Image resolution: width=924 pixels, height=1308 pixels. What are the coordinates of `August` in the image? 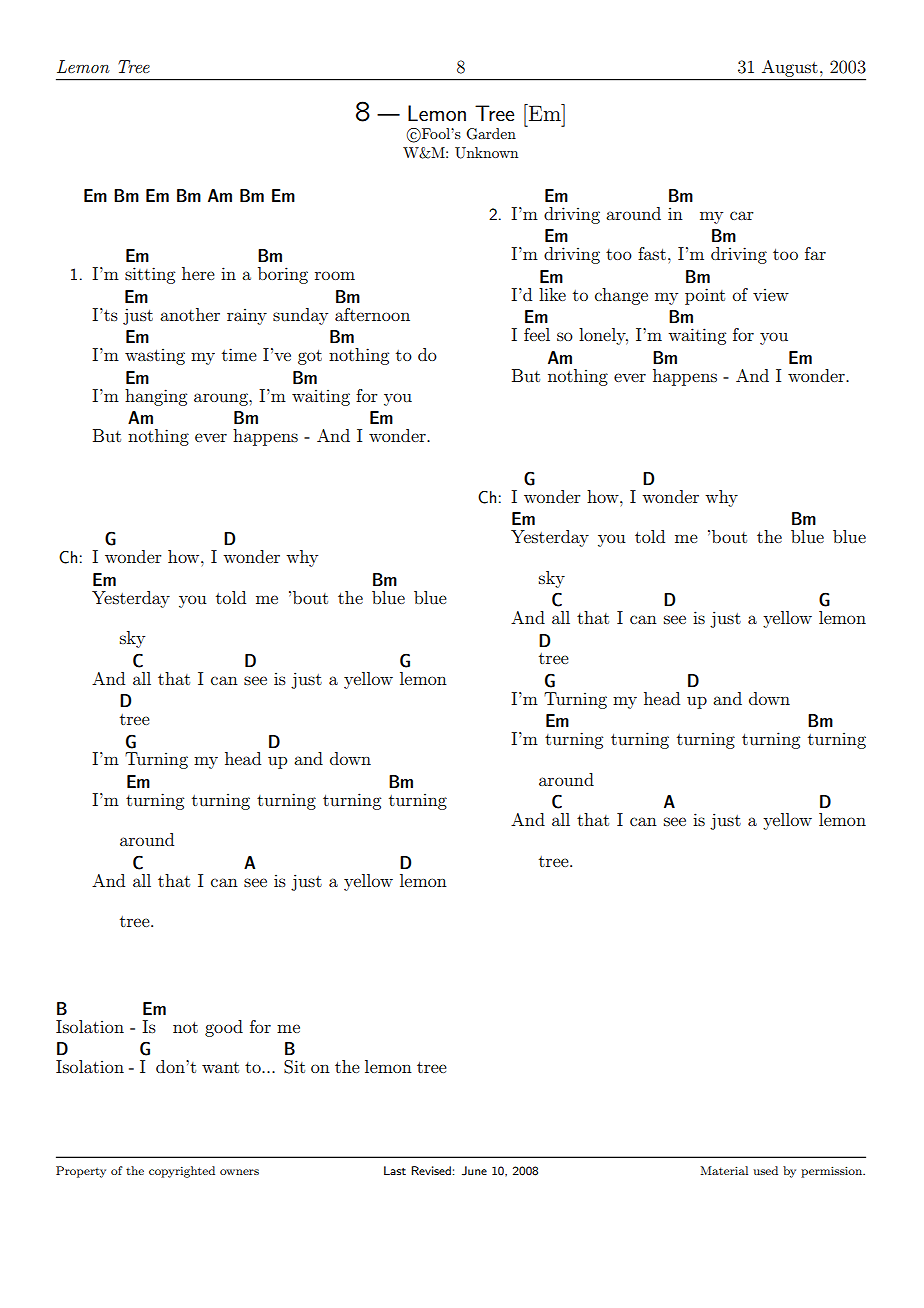 It's located at (789, 68).
